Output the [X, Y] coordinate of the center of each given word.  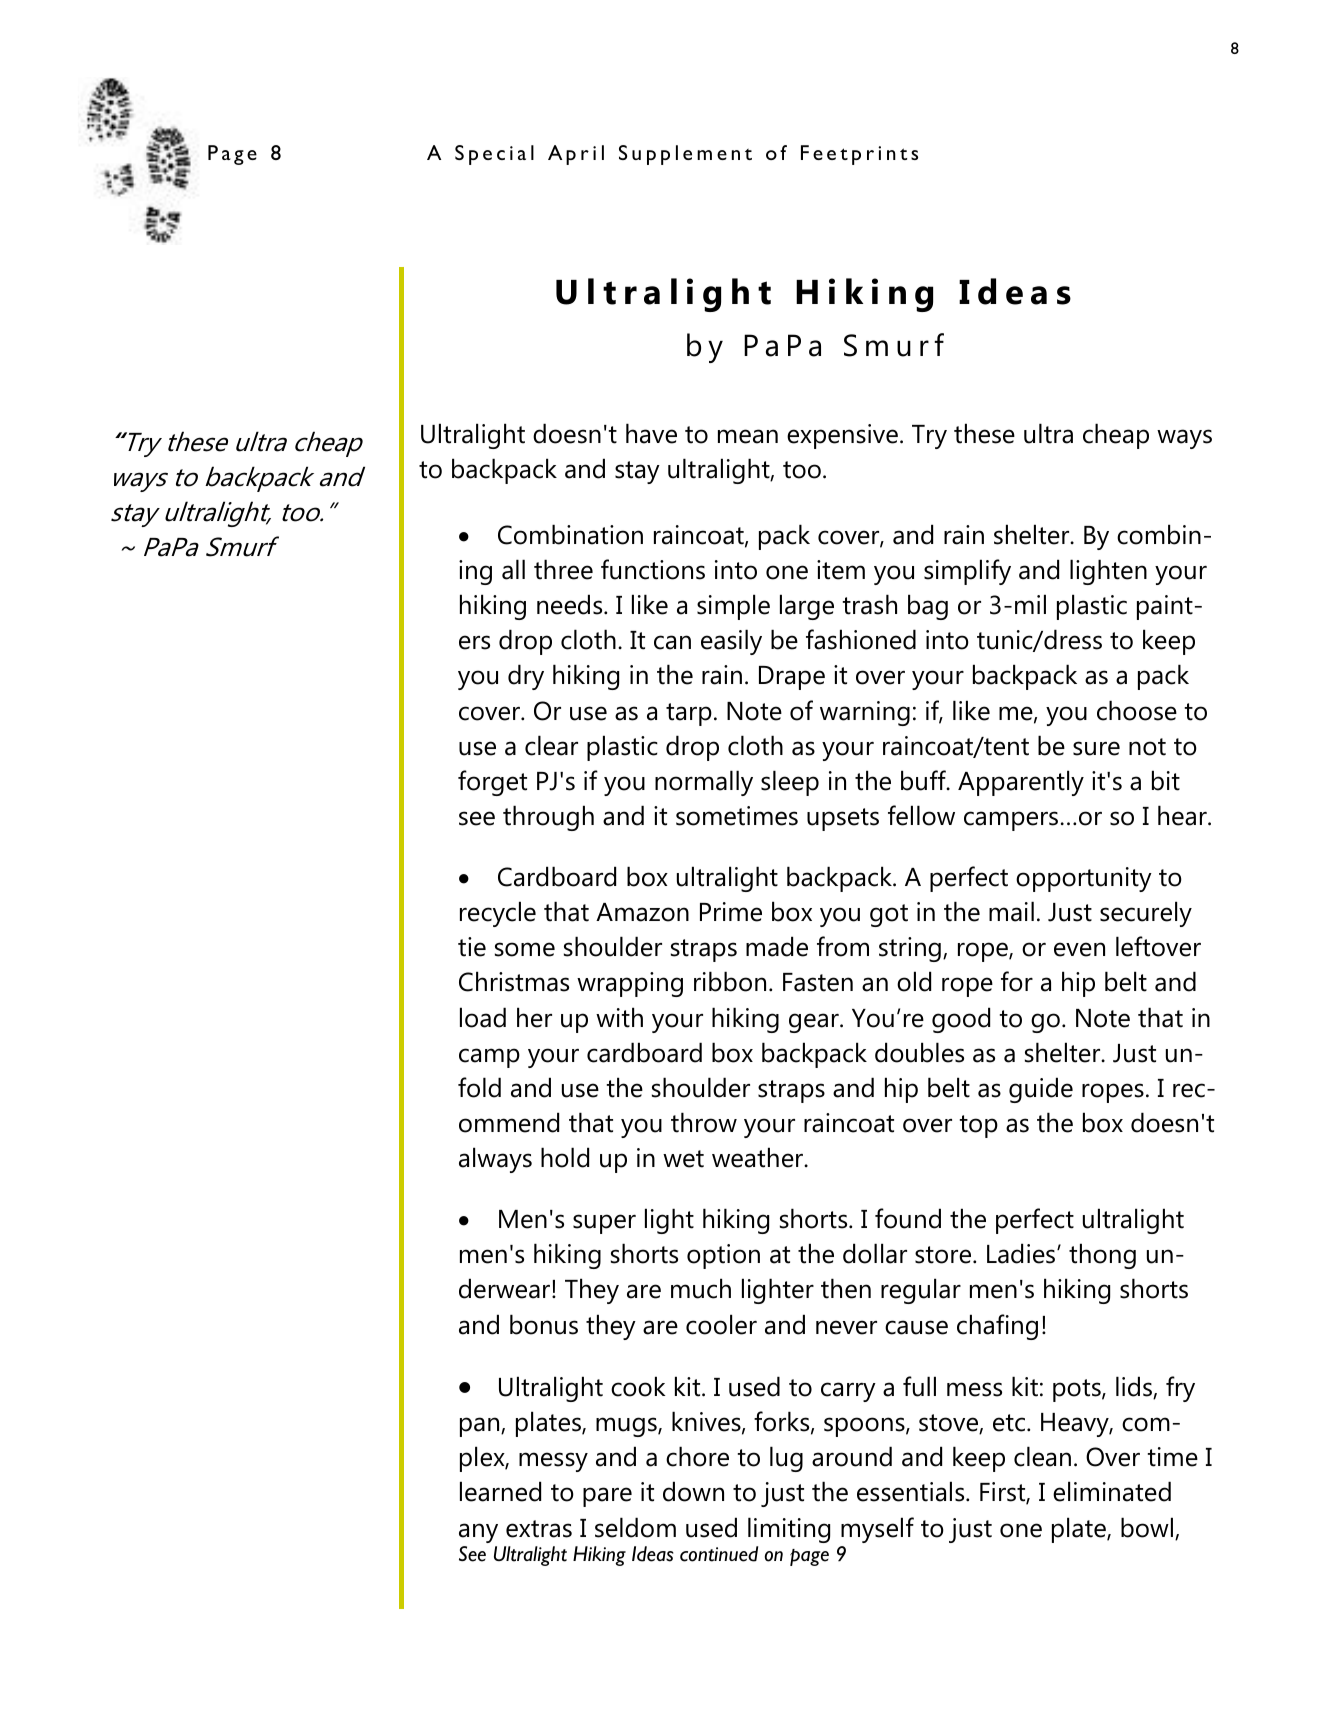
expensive [842, 436]
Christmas [514, 981]
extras [539, 1529]
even [1079, 949]
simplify [967, 572]
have [651, 433]
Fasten [818, 982]
